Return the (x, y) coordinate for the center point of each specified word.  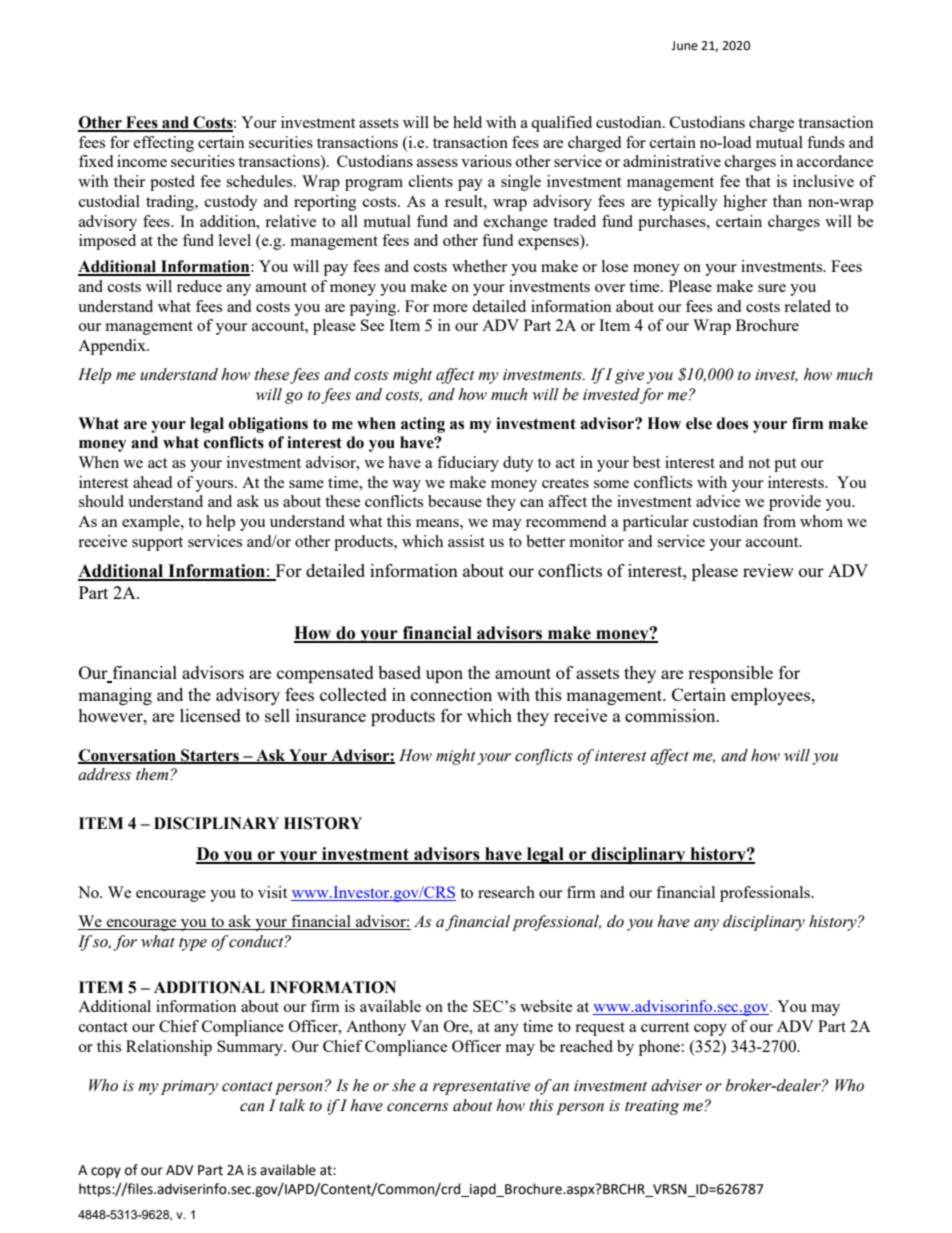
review (768, 570)
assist (466, 541)
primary (189, 1087)
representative (481, 1087)
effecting (164, 144)
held (467, 122)
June (684, 46)
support (157, 544)
